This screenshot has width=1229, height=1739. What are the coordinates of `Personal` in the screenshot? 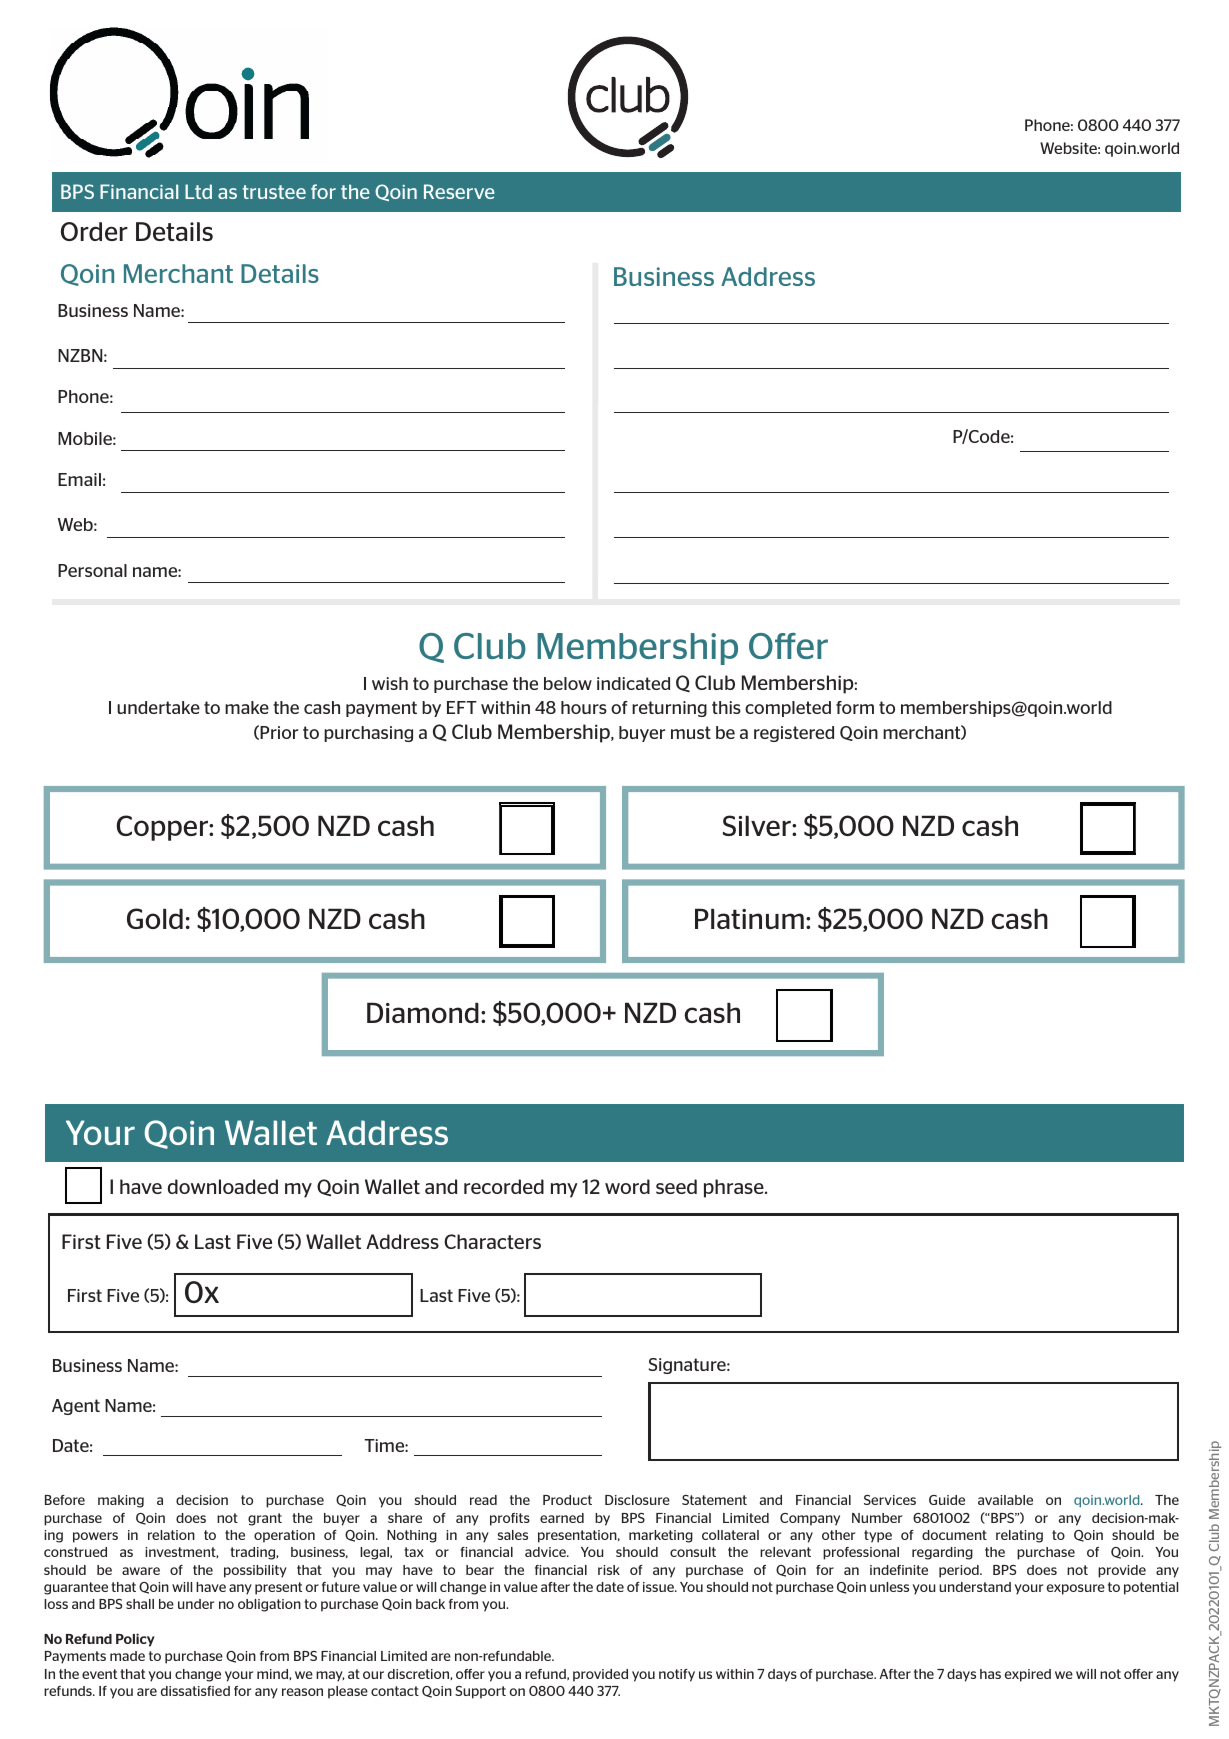 It's located at (92, 570).
